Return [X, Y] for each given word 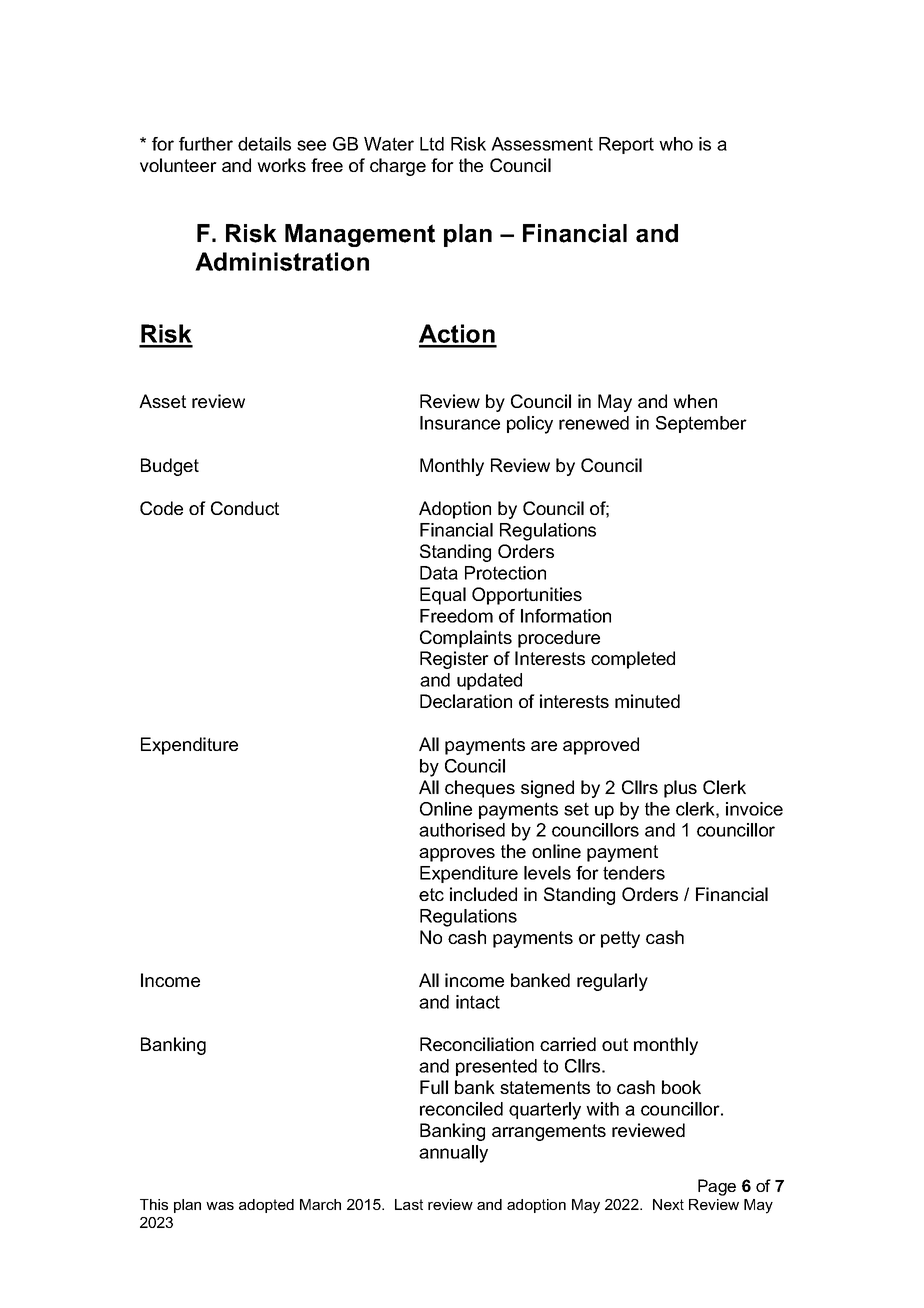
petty [620, 939]
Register [454, 660]
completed [633, 660]
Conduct [245, 508]
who [676, 144]
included [483, 894]
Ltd [432, 144]
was [220, 1206]
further [206, 144]
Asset [162, 401]
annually [453, 1154]
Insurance [460, 423]
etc [431, 894]
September [701, 424]
